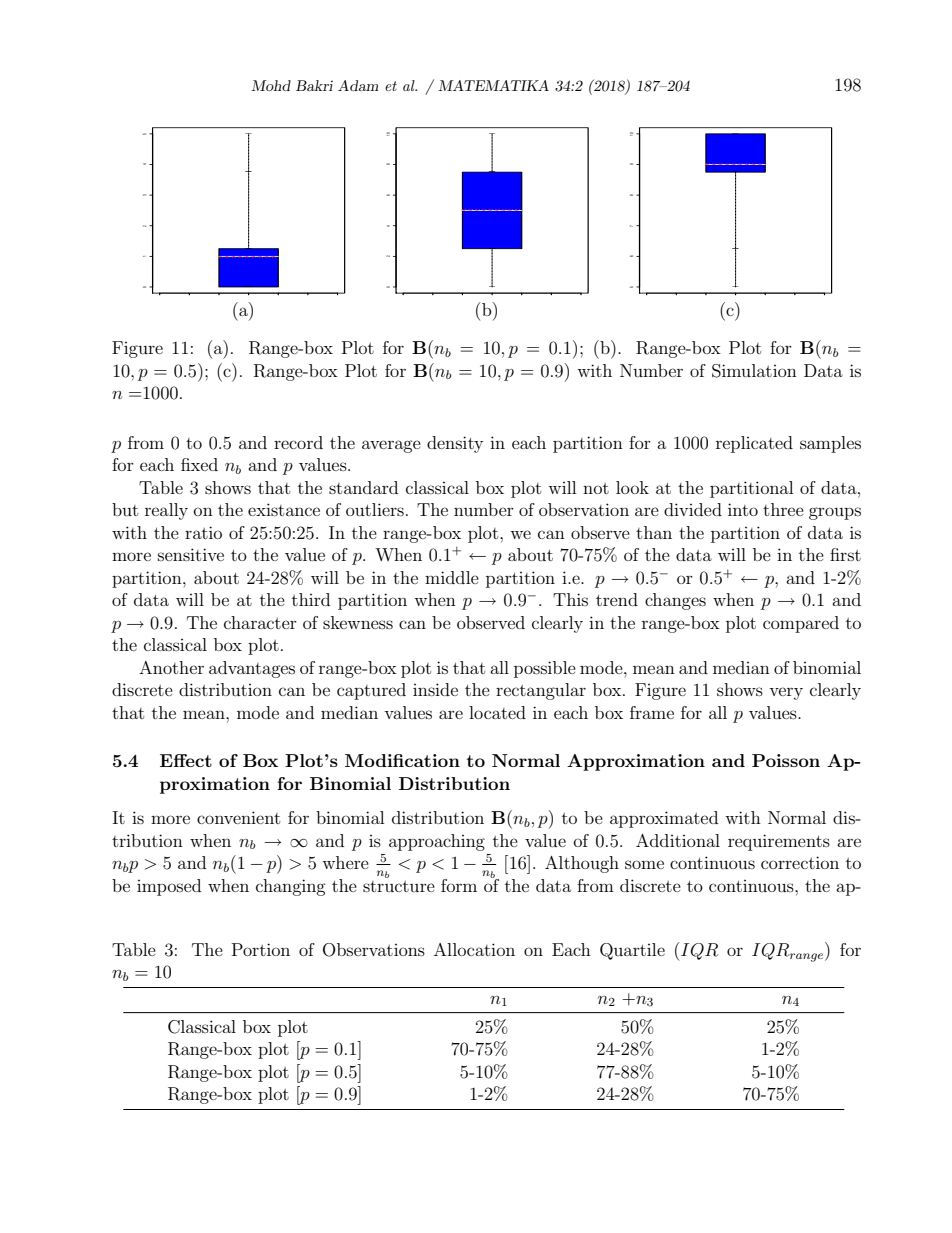 The width and height of the page is (952, 1233). What do you see at coordinates (252, 669) in the page?
I see `advantages` at bounding box center [252, 669].
